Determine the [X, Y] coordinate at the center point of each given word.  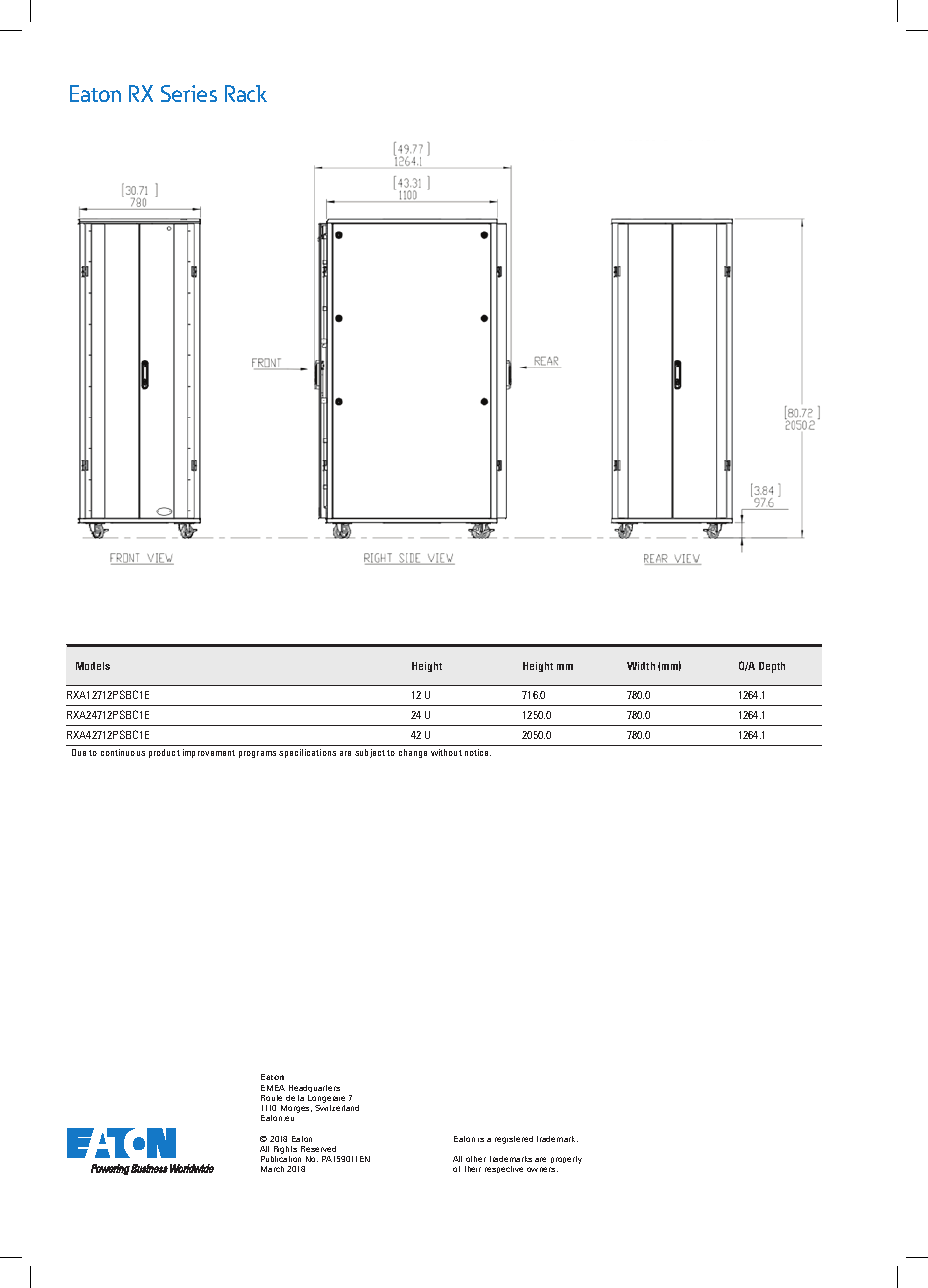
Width [641, 666]
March [272, 1169]
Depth [772, 667]
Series [189, 93]
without [446, 752]
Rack [246, 93]
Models [93, 666]
